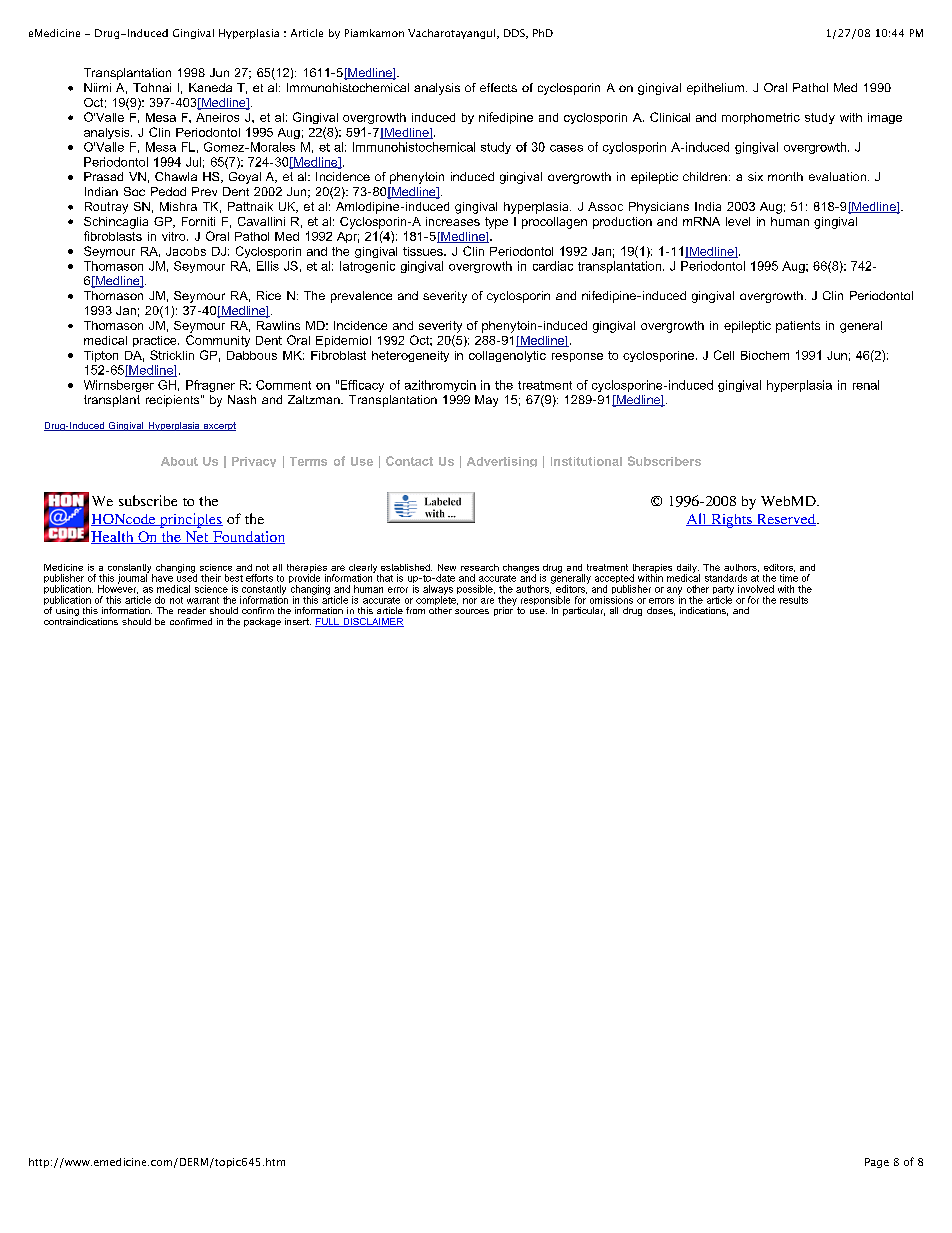  Describe the element at coordinates (798, 327) in the screenshot. I see `patients` at that location.
